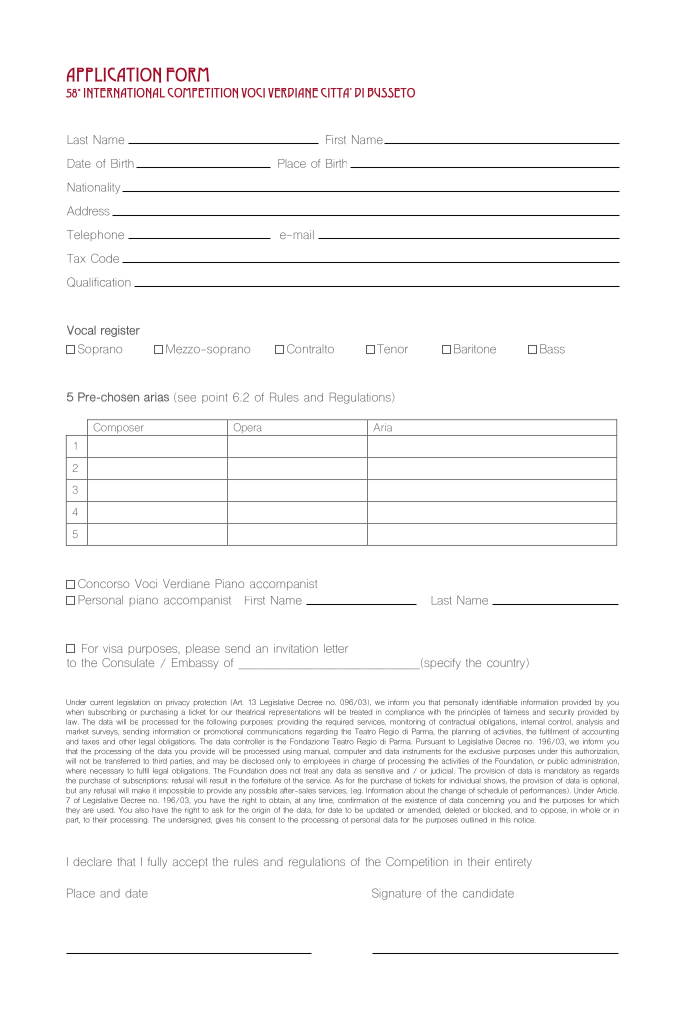 The image size is (685, 1014). Describe the element at coordinates (336, 648) in the screenshot. I see `letter` at that location.
